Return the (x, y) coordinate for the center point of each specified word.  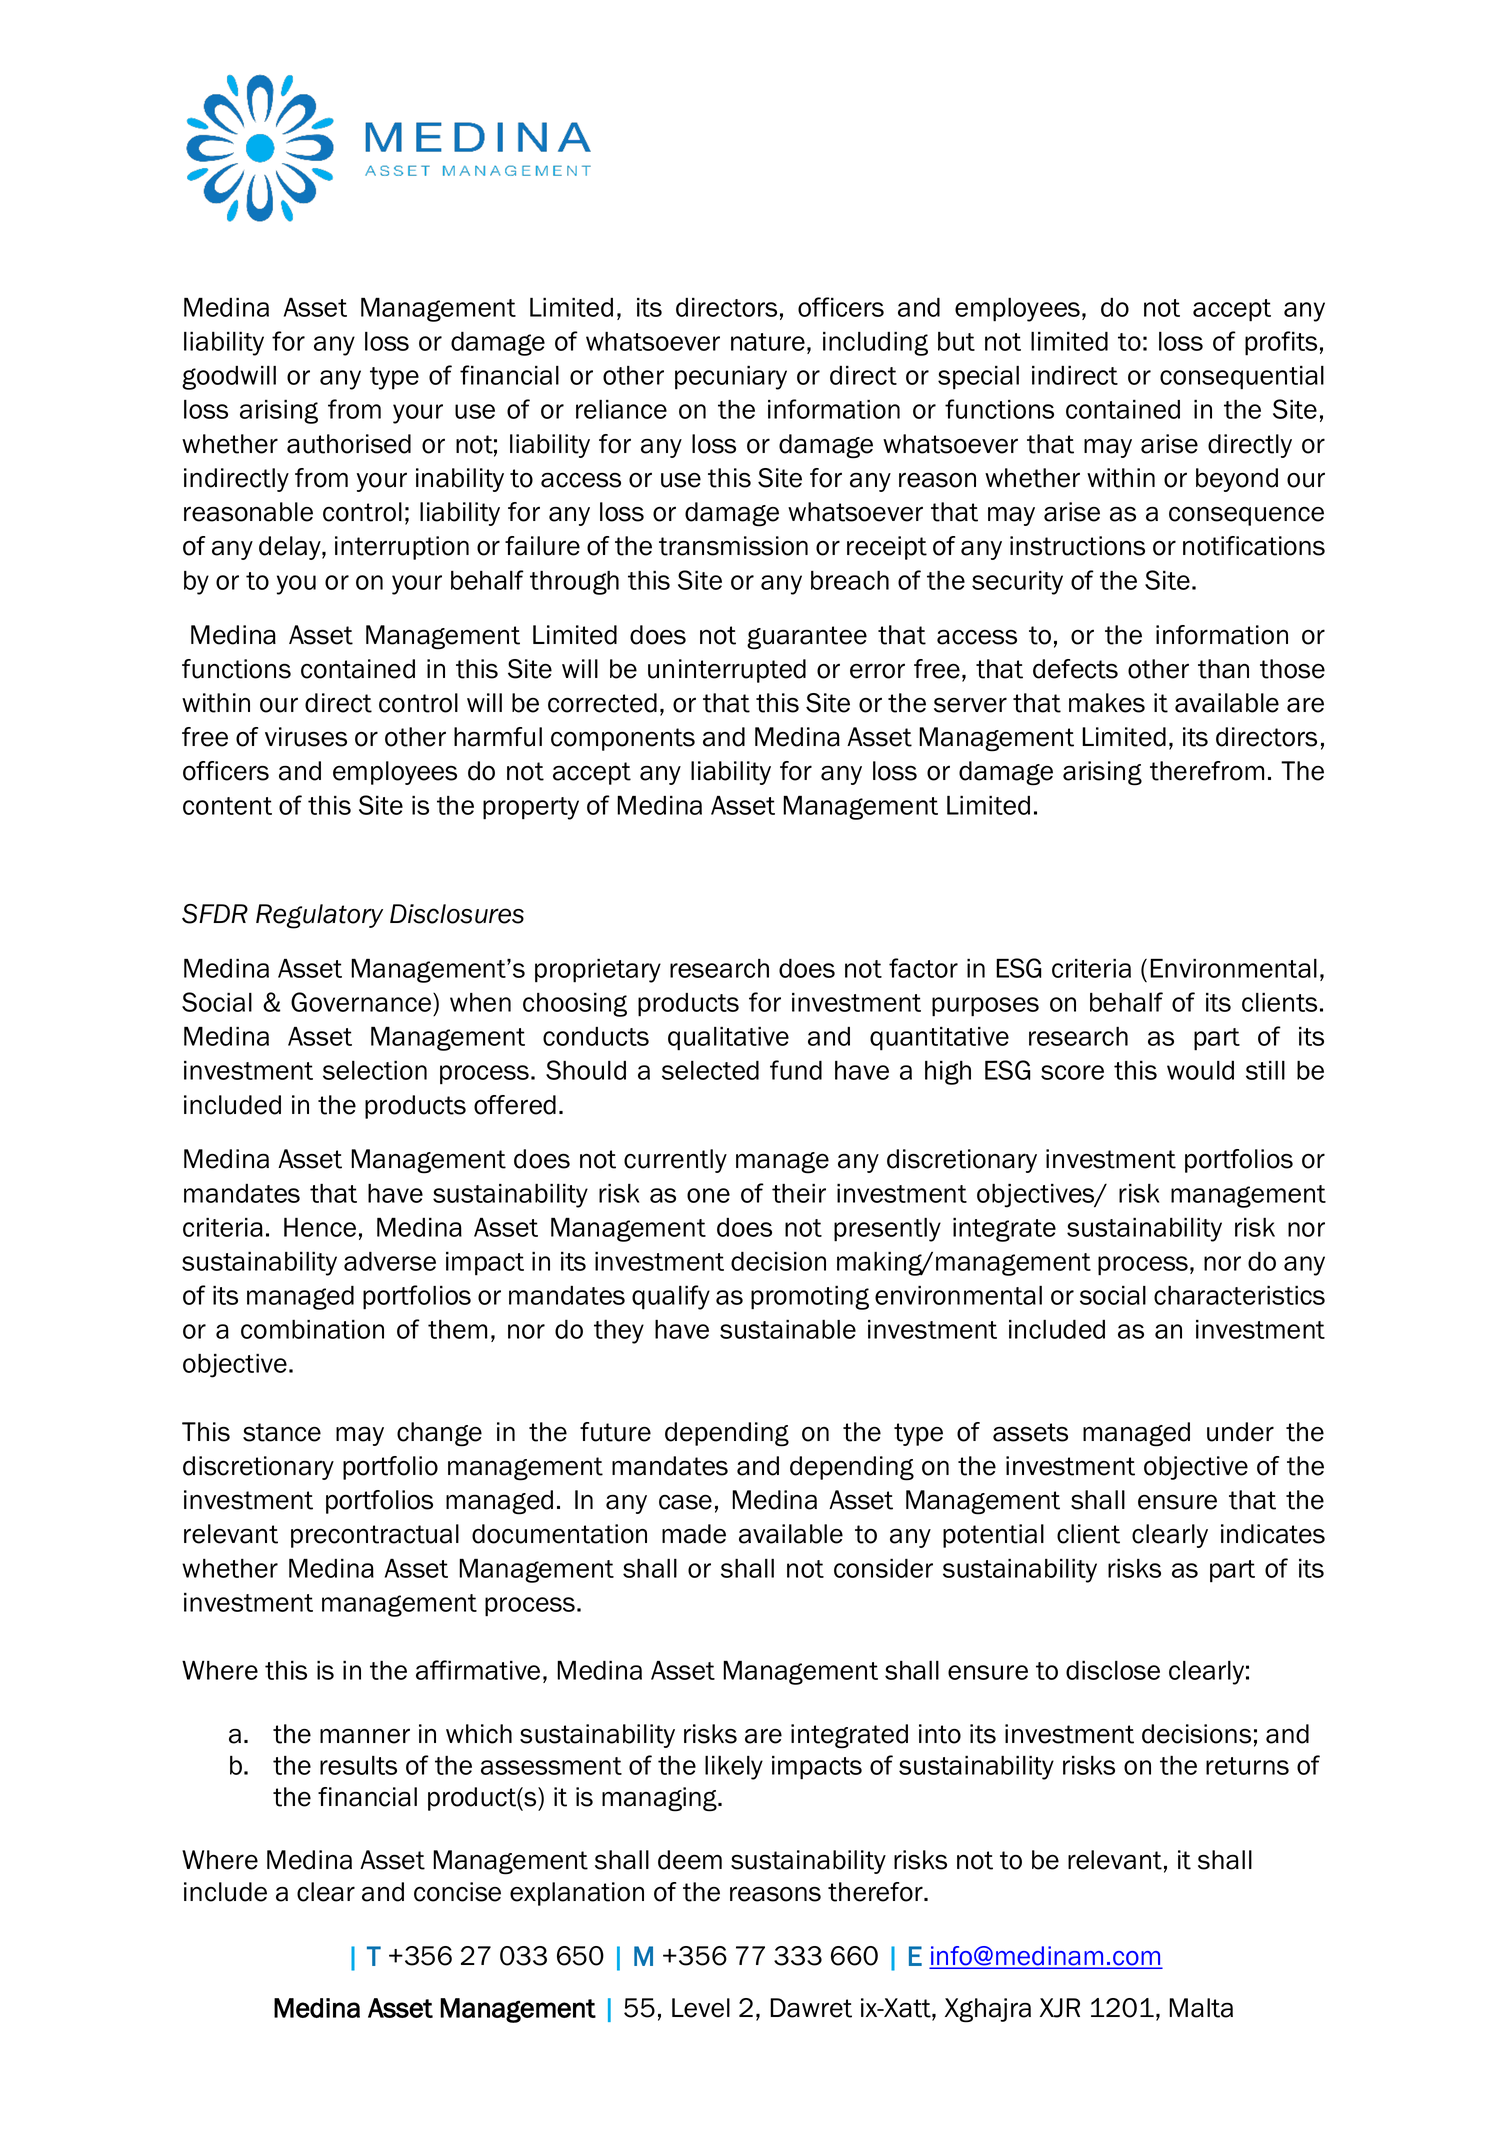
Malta (1201, 2008)
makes (1107, 703)
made (694, 1534)
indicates (1273, 1534)
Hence (320, 1227)
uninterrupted (727, 671)
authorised (349, 444)
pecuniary (731, 378)
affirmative (478, 1670)
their (799, 1193)
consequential (1242, 378)
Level (701, 2008)
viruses (306, 737)
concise (457, 1892)
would (1200, 1070)
